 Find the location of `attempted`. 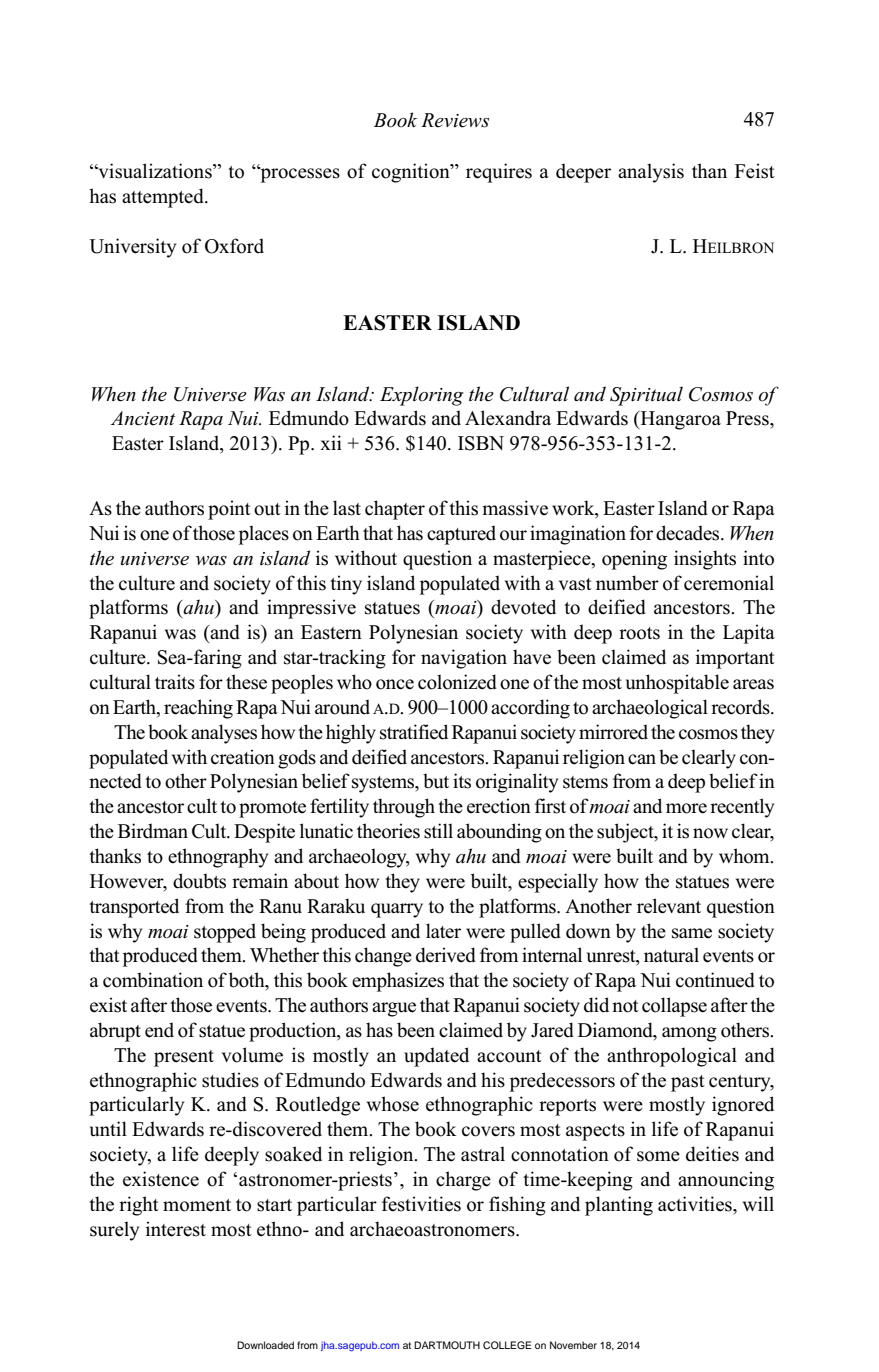

attempted is located at coordinates (164, 198).
